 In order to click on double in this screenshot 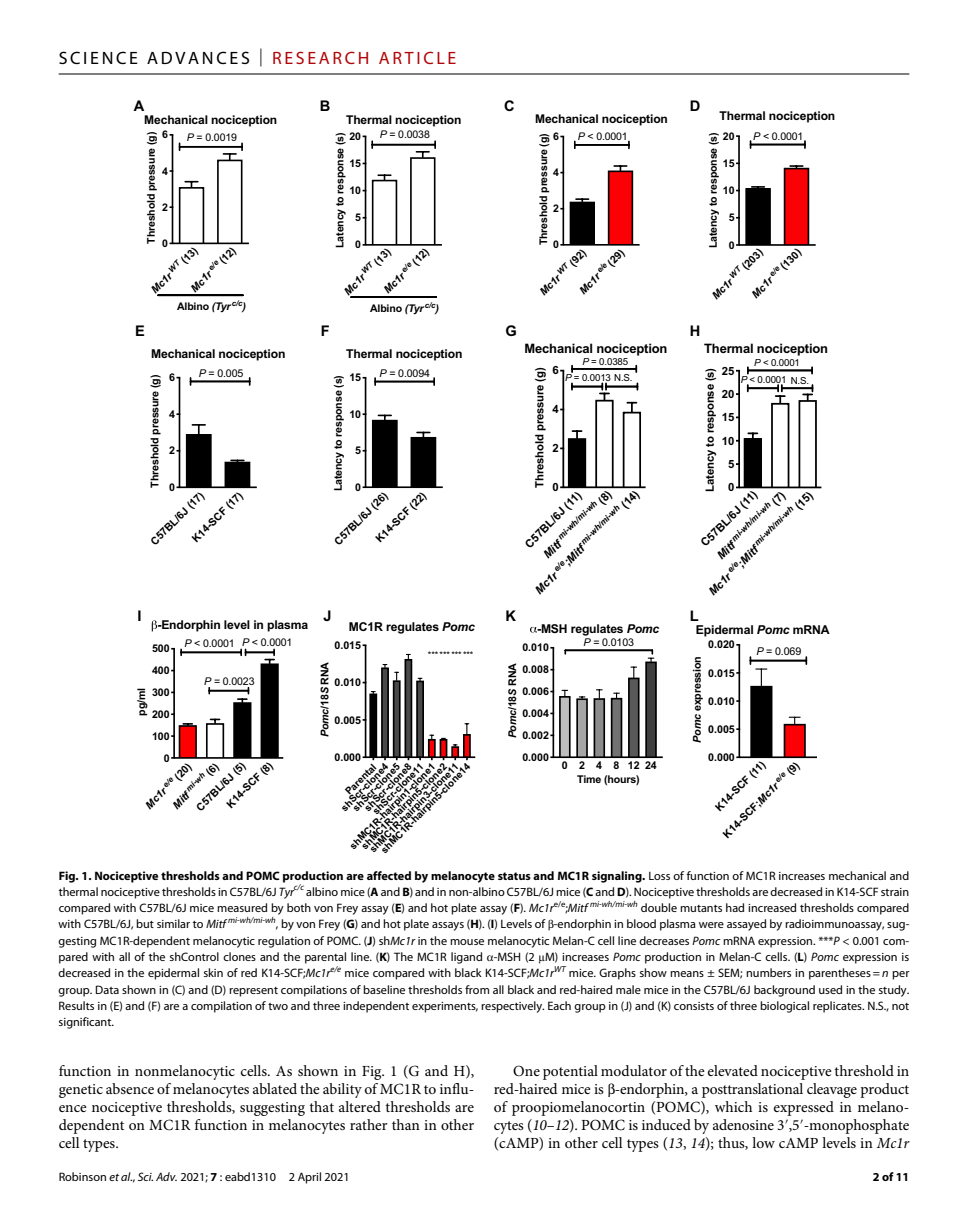, I will do `click(659, 907)`.
